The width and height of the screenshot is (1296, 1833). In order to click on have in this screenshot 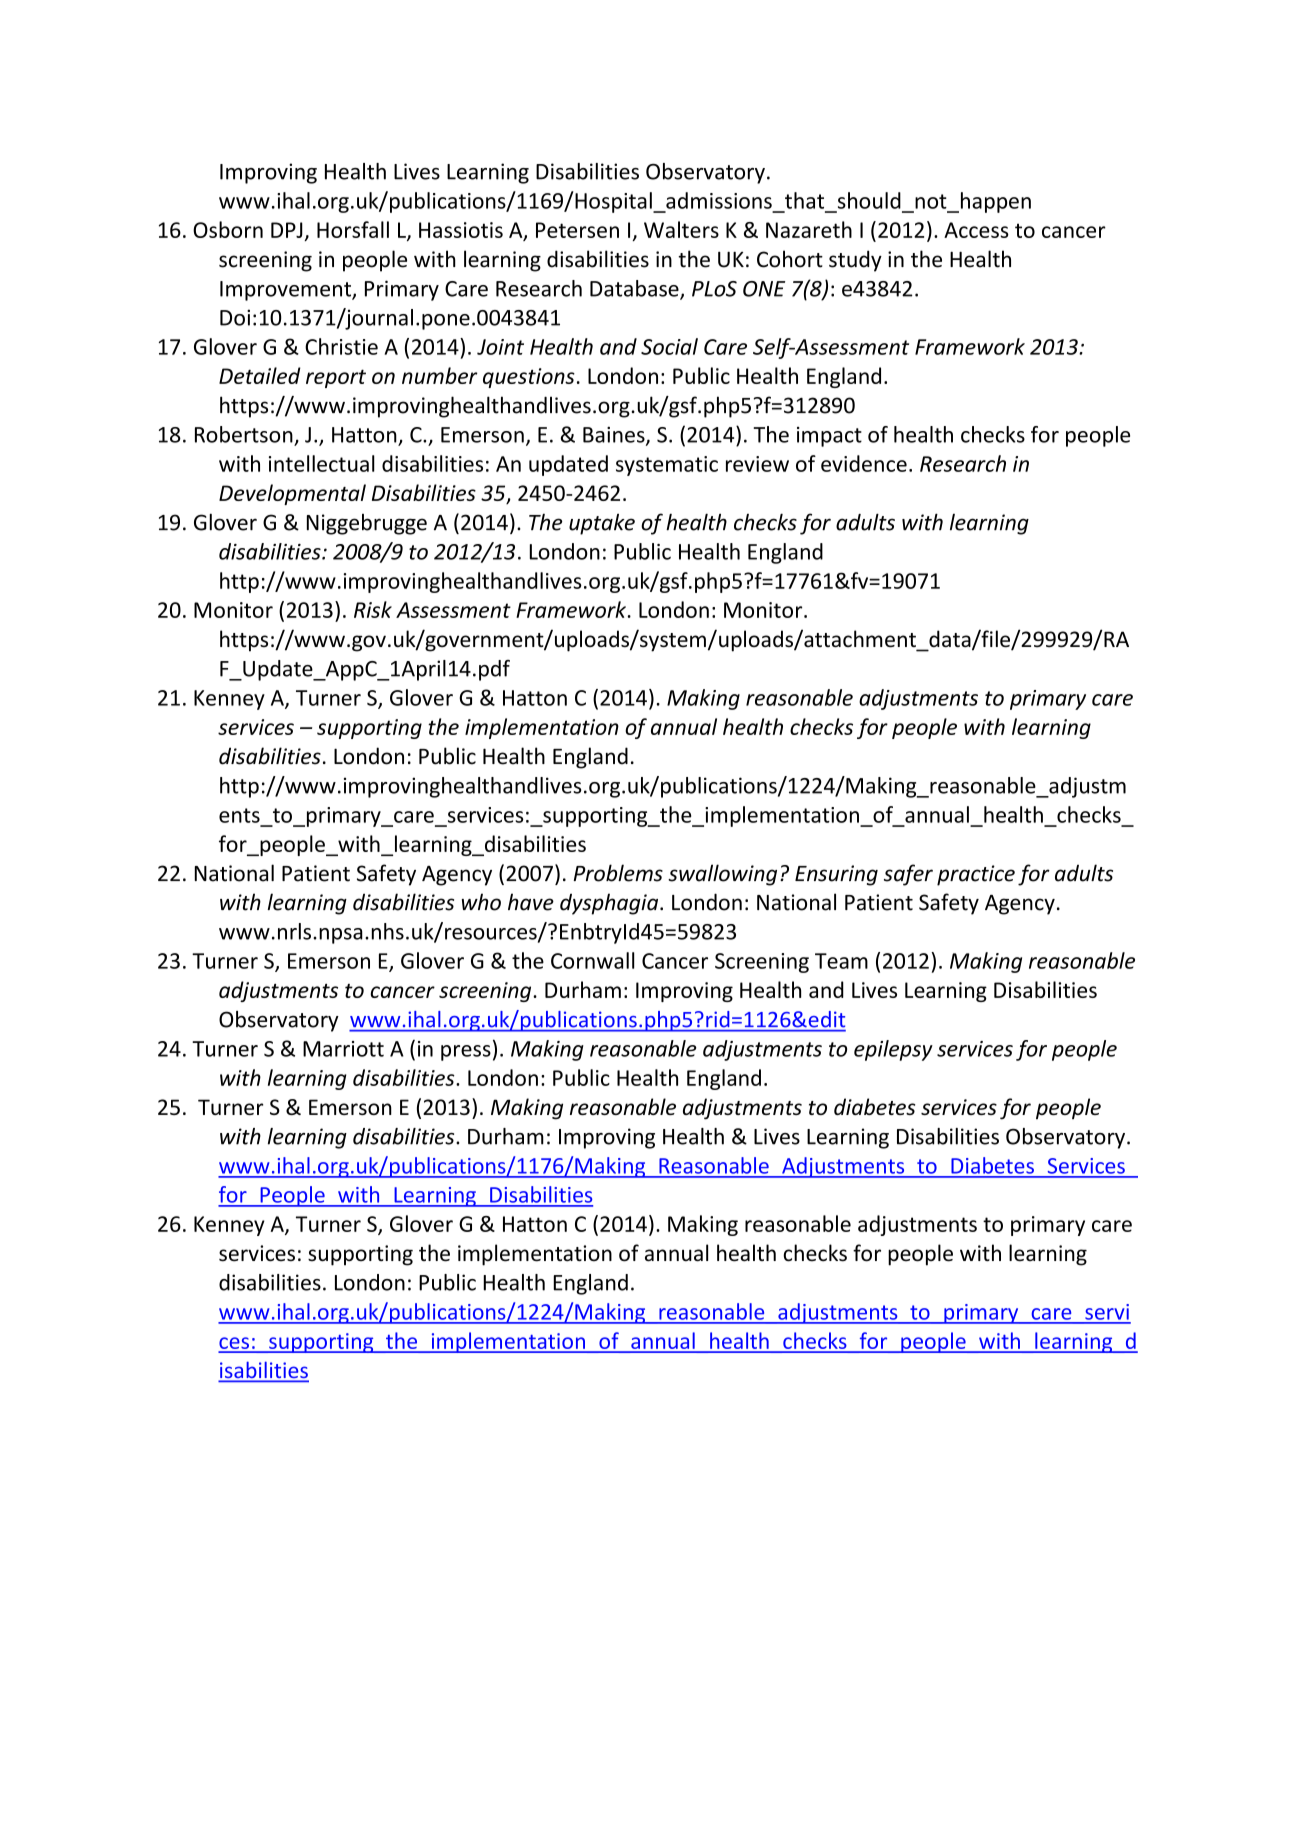, I will do `click(531, 902)`.
